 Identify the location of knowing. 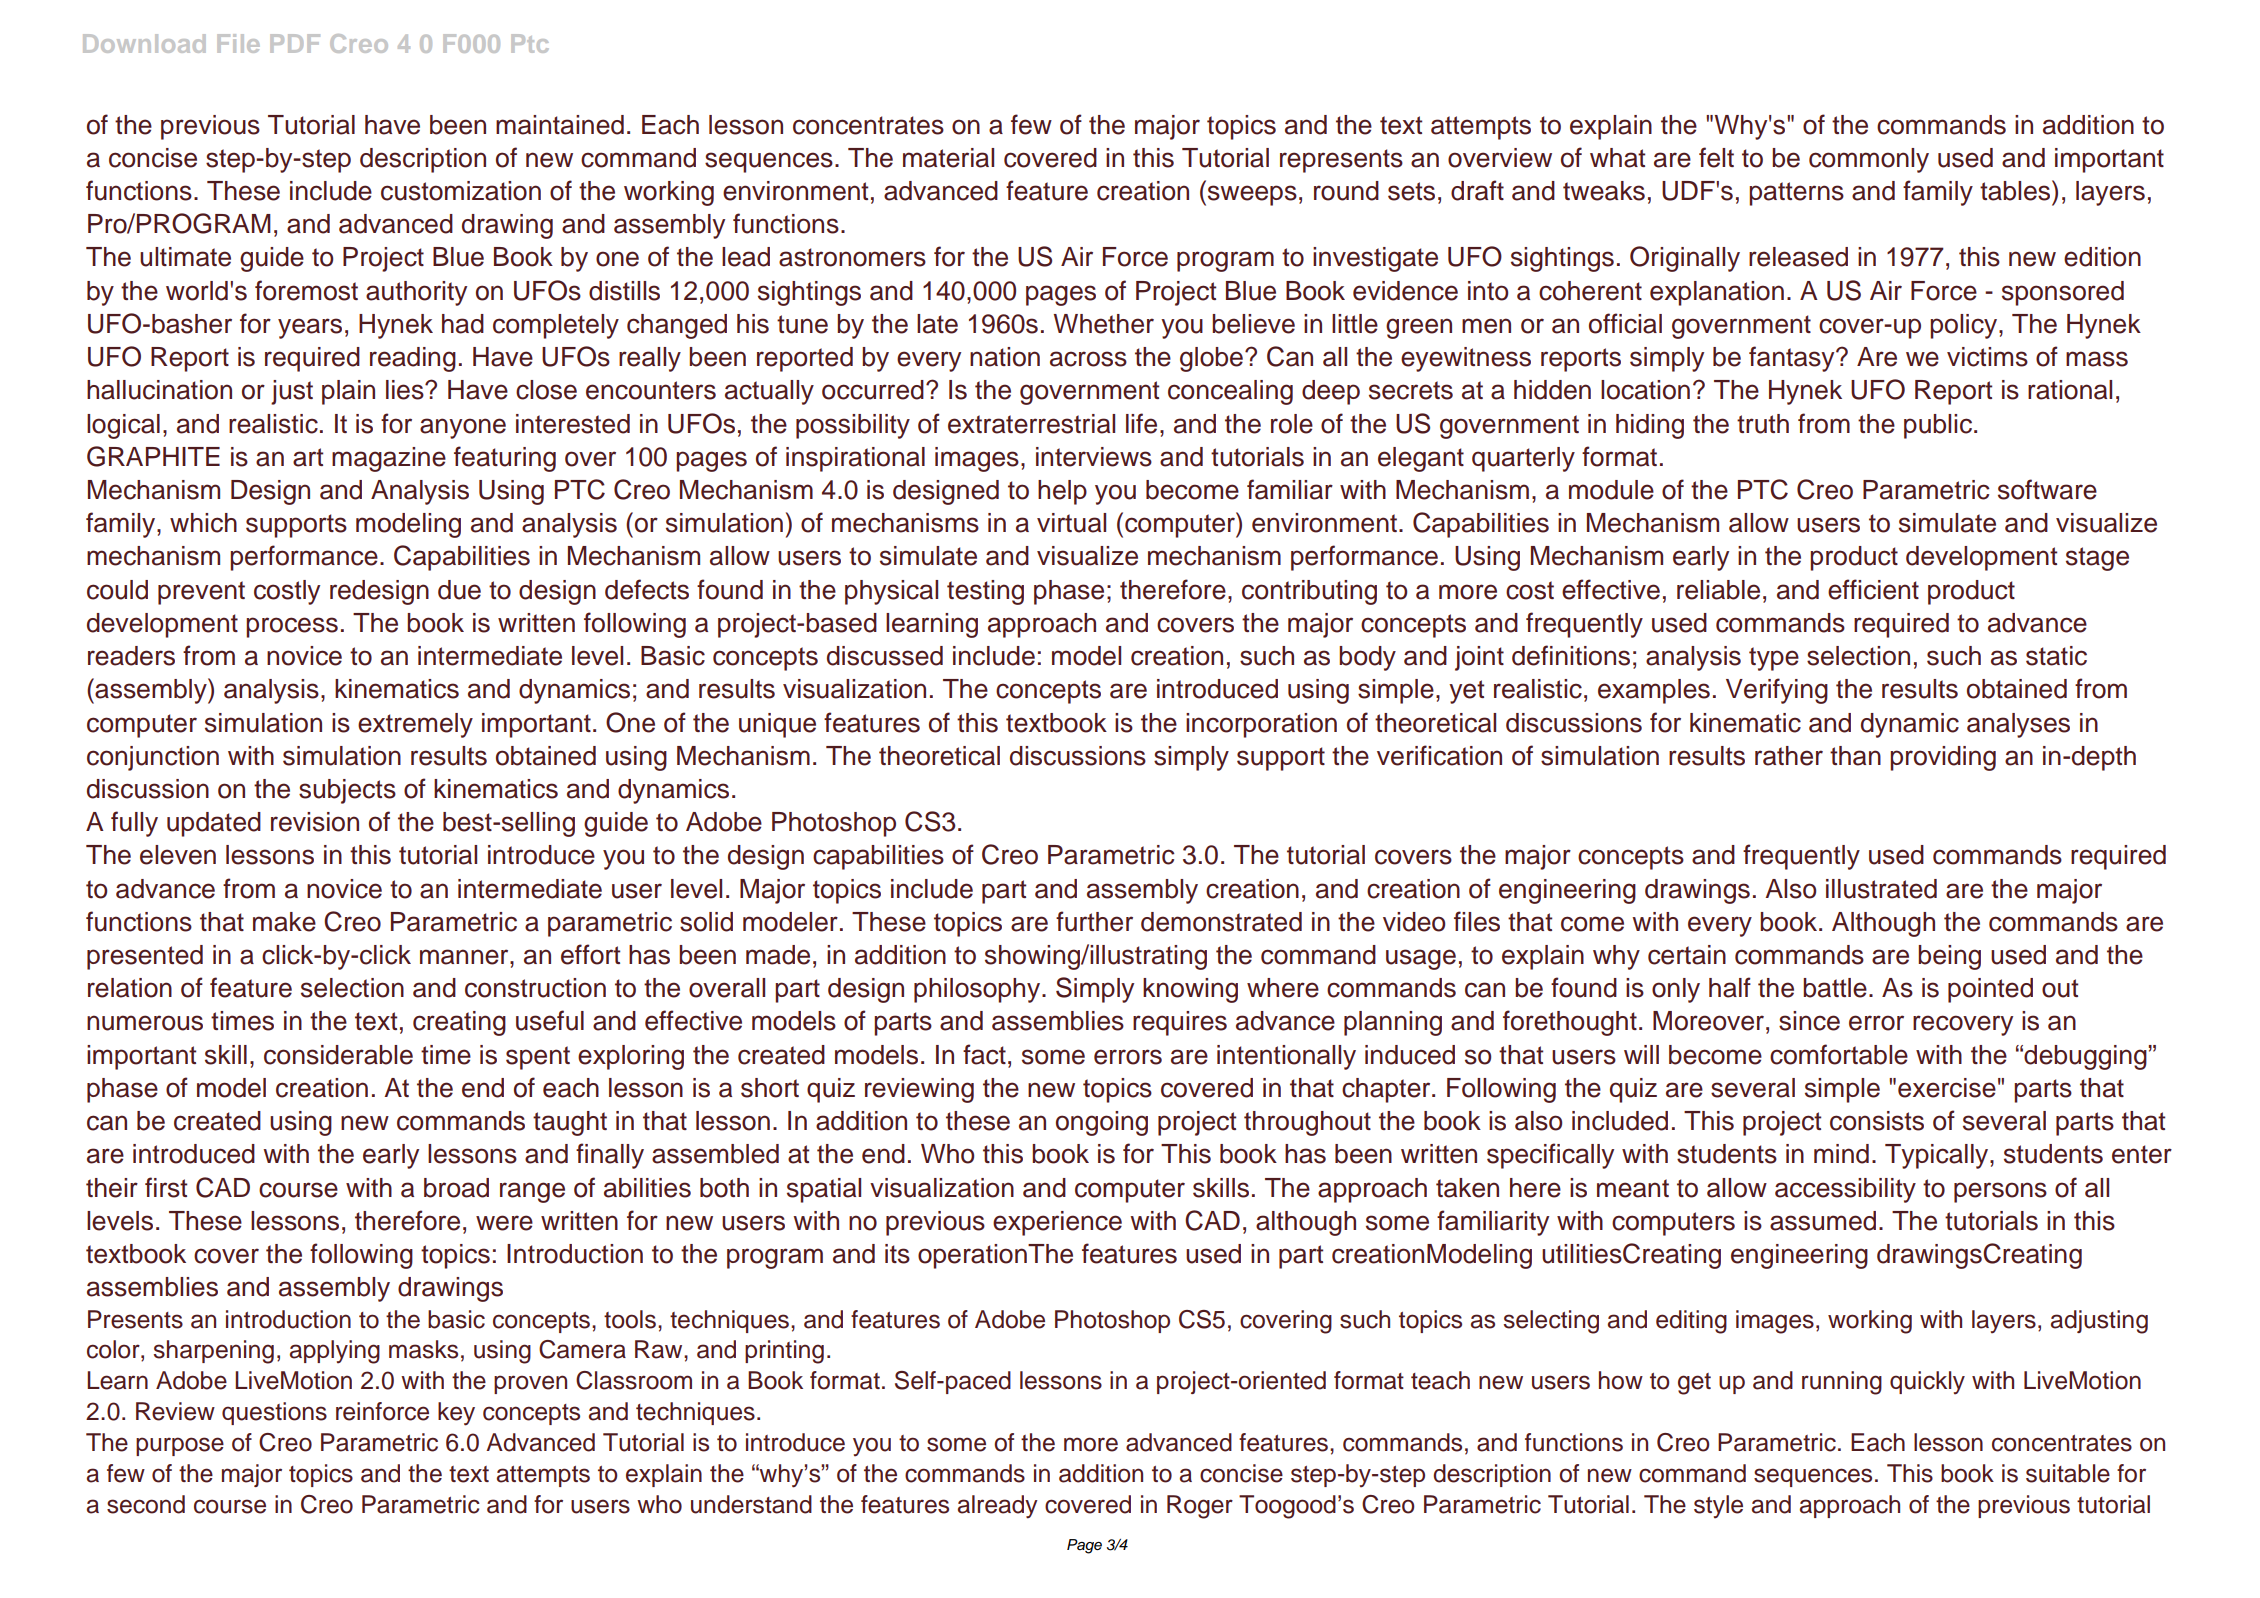
(1190, 990).
